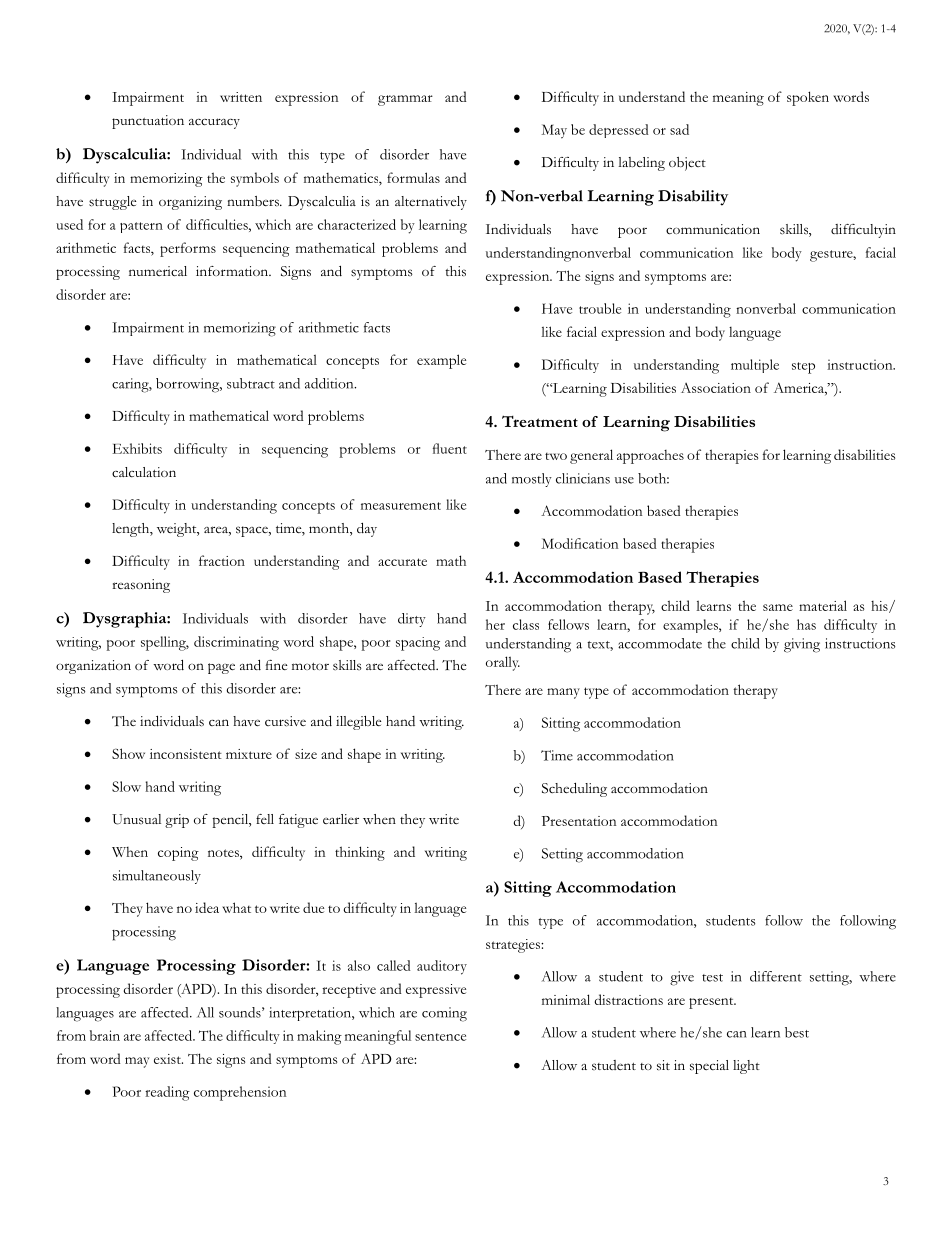 This page has width=952, height=1233. I want to click on multiple, so click(755, 366).
